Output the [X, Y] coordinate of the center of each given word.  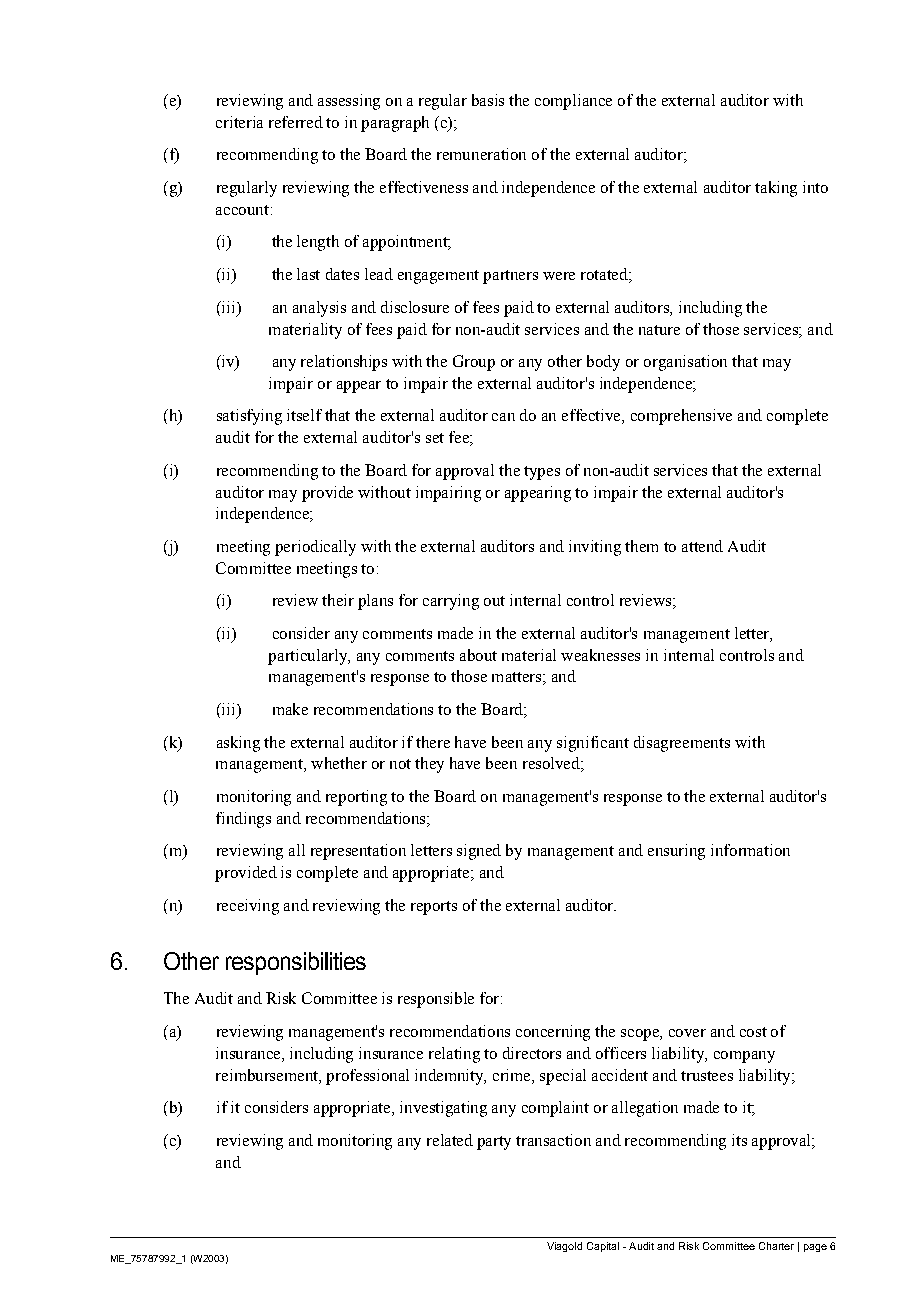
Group [474, 363]
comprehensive [681, 417]
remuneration [481, 154]
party [494, 1143]
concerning [553, 1033]
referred [296, 122]
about [478, 655]
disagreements [682, 744]
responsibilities [296, 963]
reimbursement [268, 1075]
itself [304, 415]
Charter [776, 1246]
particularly [309, 657]
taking [776, 189]
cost [753, 1032]
